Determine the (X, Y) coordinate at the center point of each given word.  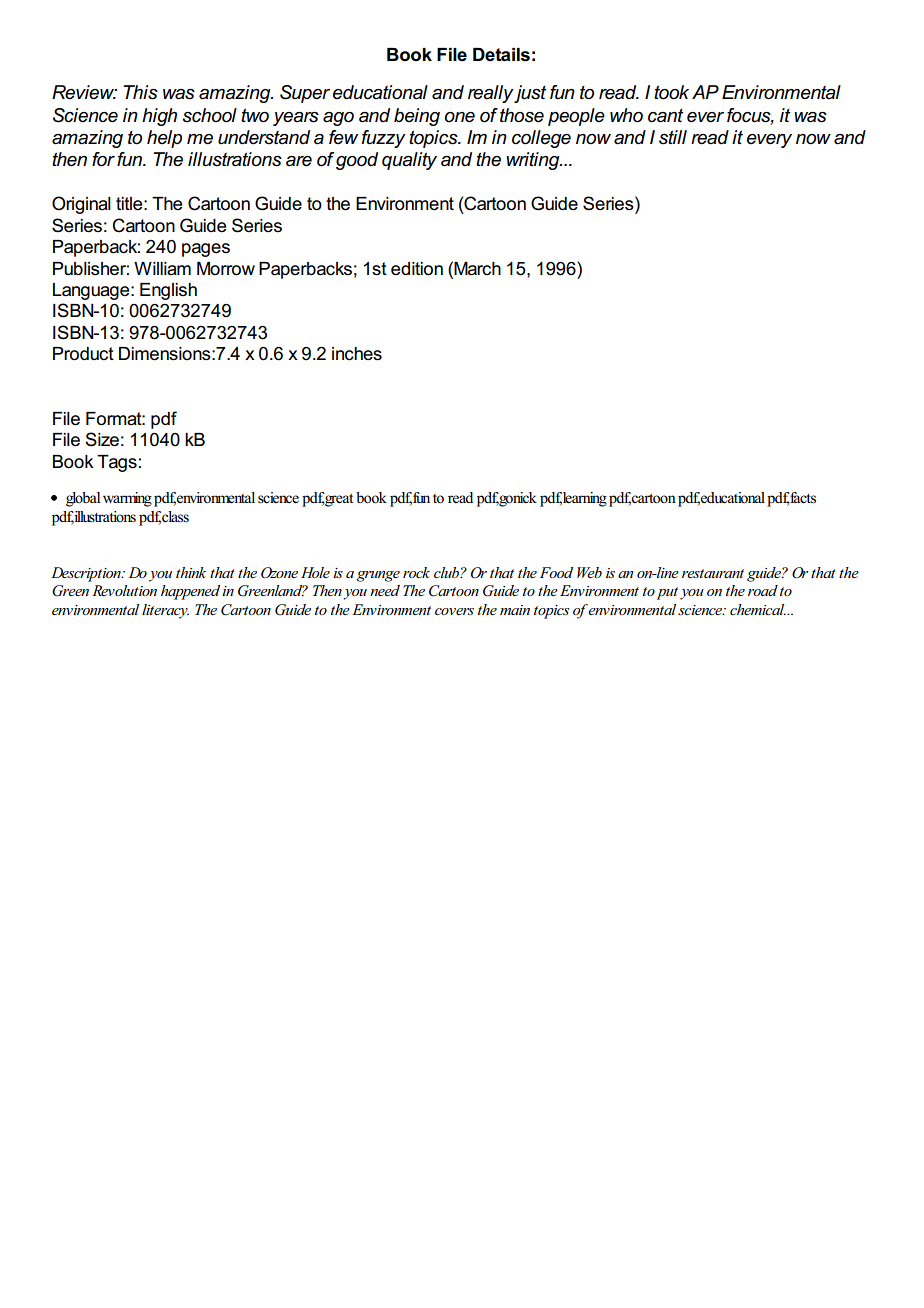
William (162, 269)
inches (357, 354)
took (671, 92)
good (357, 161)
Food (556, 572)
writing (534, 161)
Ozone (279, 573)
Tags (117, 463)
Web (589, 572)
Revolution (124, 590)
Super (305, 94)
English (168, 291)
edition (417, 269)
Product (83, 354)
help (164, 139)
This (140, 92)
